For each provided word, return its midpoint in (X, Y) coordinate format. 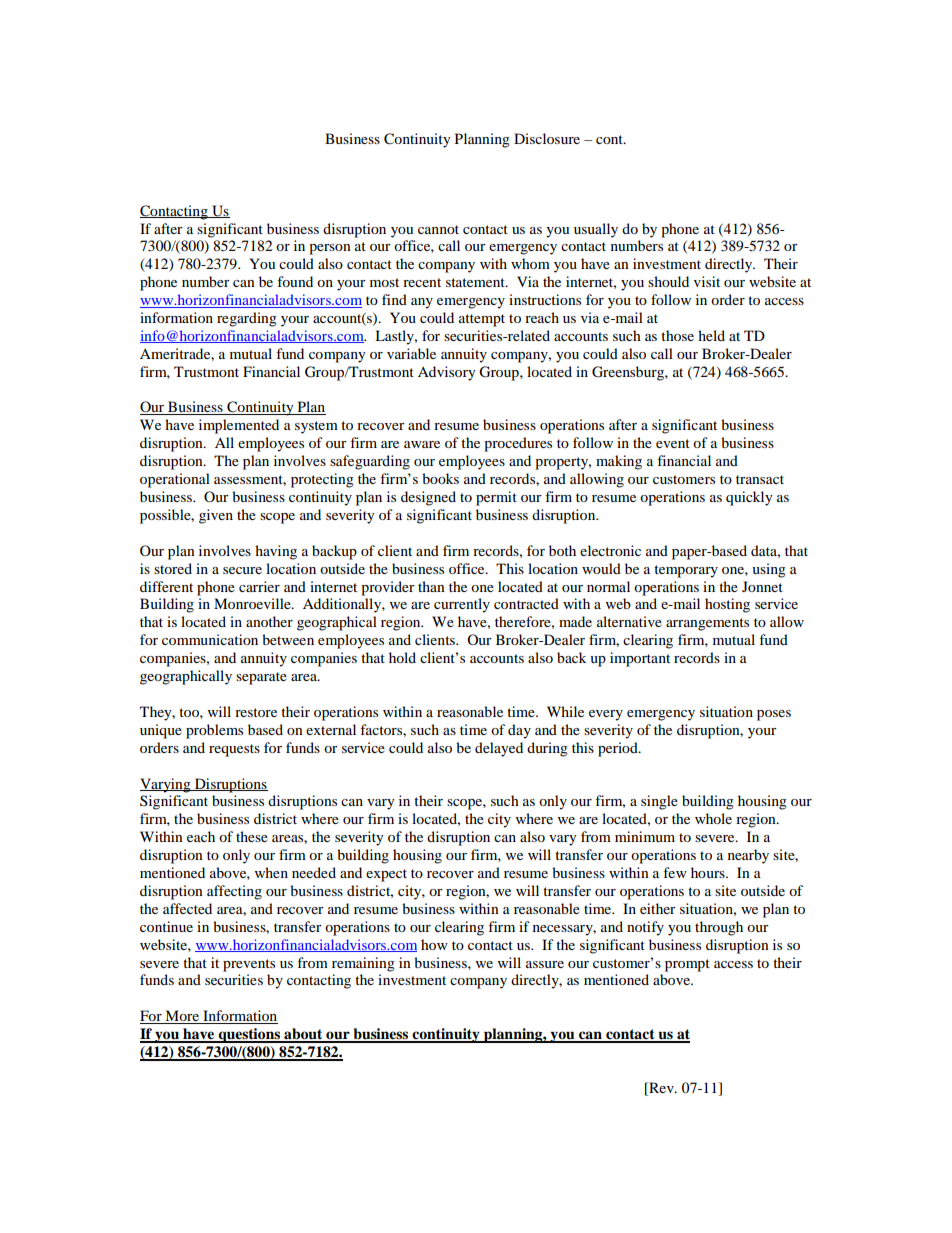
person (330, 249)
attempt (482, 320)
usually (596, 230)
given (216, 516)
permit (496, 498)
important (640, 659)
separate (261, 678)
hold (402, 657)
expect (386, 875)
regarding (247, 319)
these (252, 836)
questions (249, 1035)
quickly (749, 498)
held (711, 335)
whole (713, 818)
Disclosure (547, 138)
